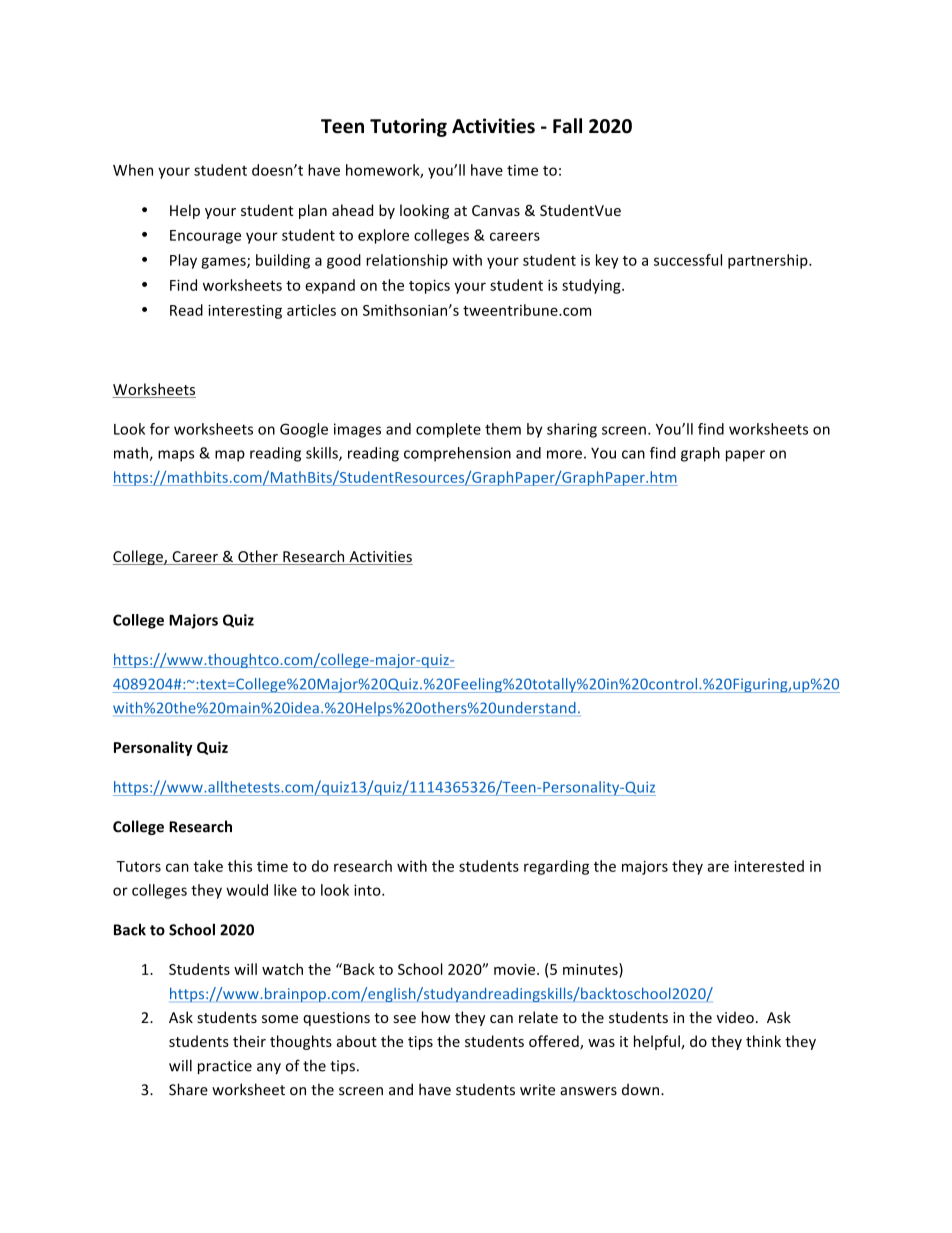 The height and width of the image is (1233, 952). I want to click on interested, so click(769, 866).
